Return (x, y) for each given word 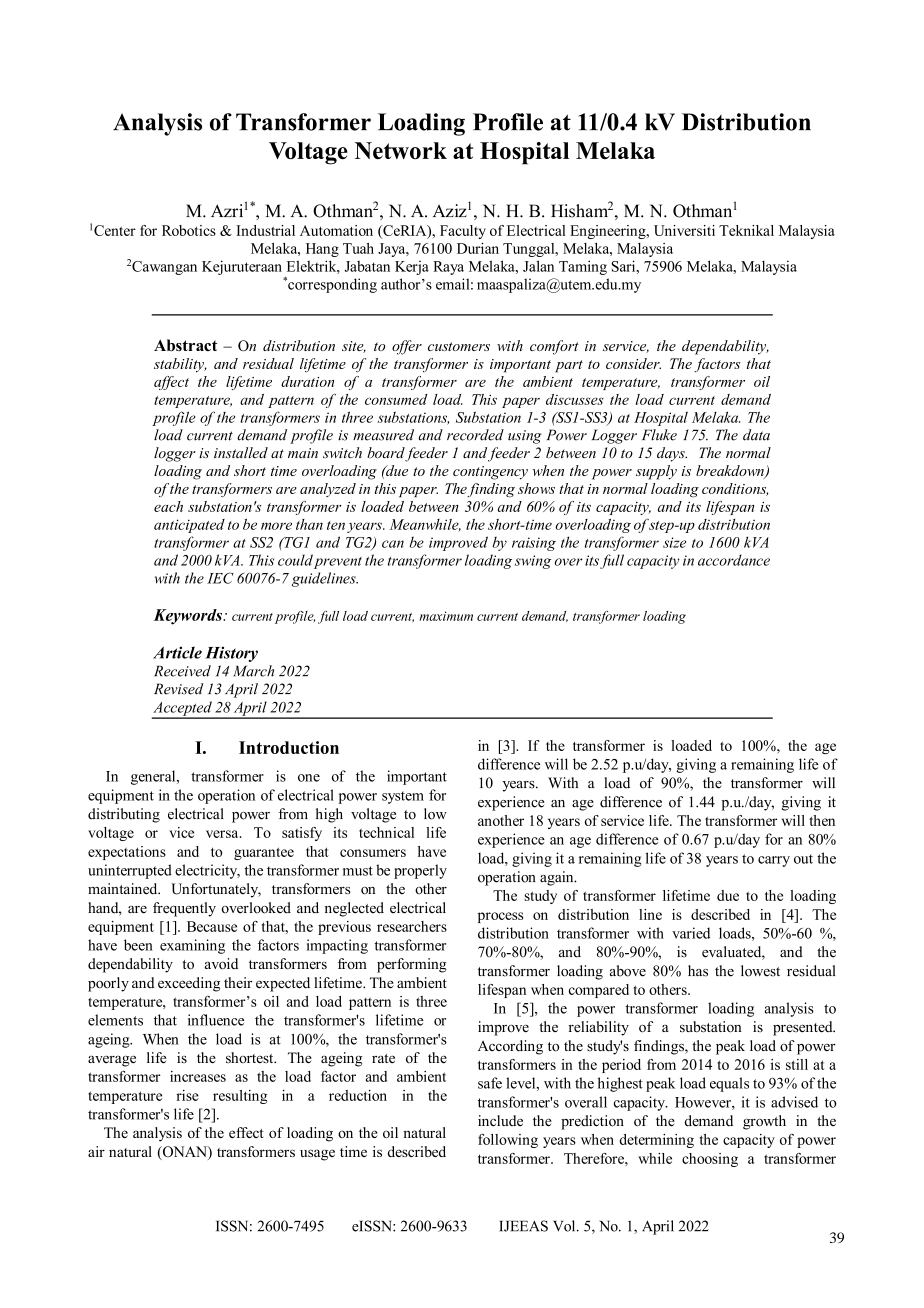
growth (764, 1122)
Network (401, 151)
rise (187, 1095)
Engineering (609, 232)
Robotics (189, 230)
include (500, 1121)
